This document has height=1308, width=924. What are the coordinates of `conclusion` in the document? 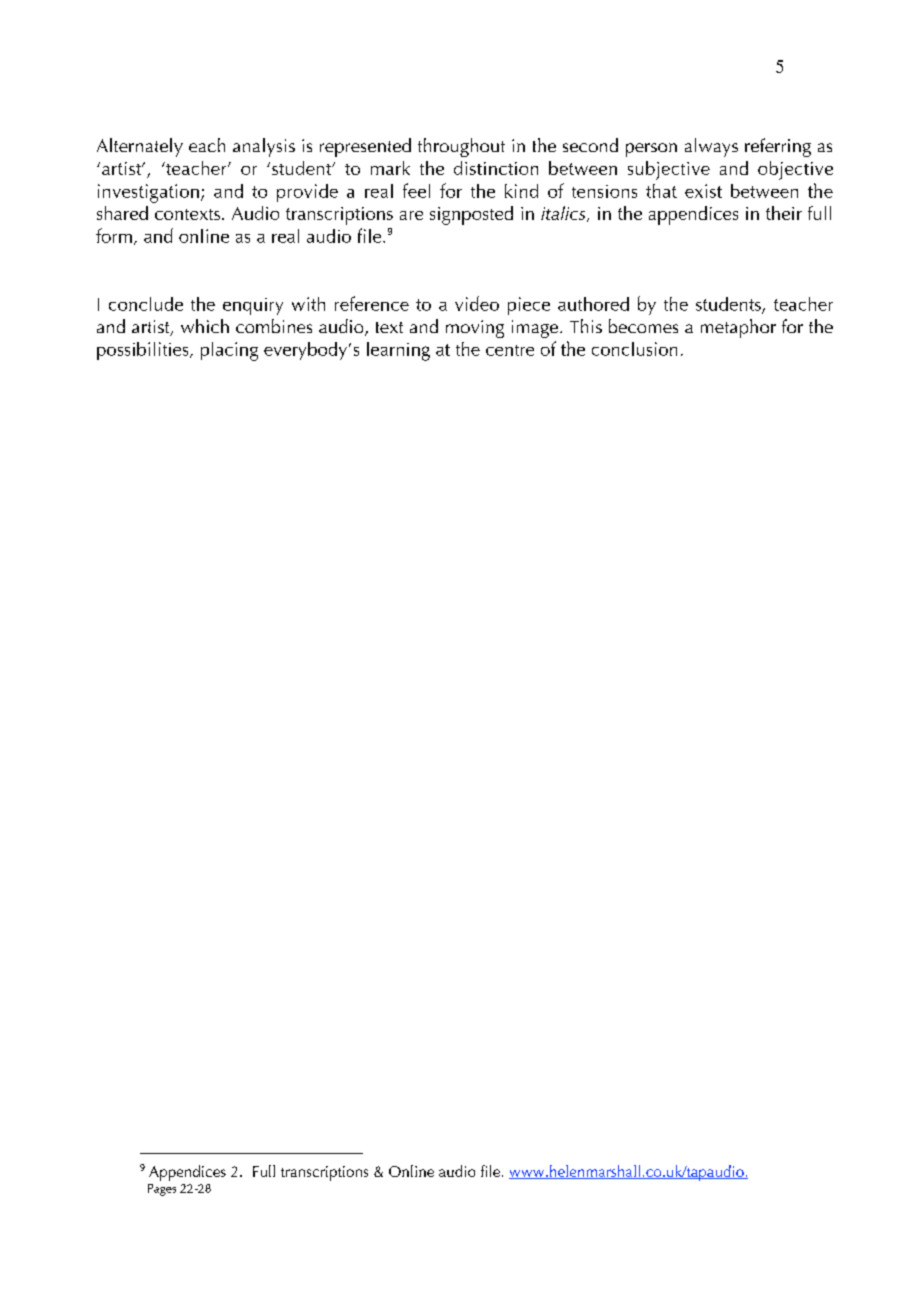 It's located at (634, 349).
